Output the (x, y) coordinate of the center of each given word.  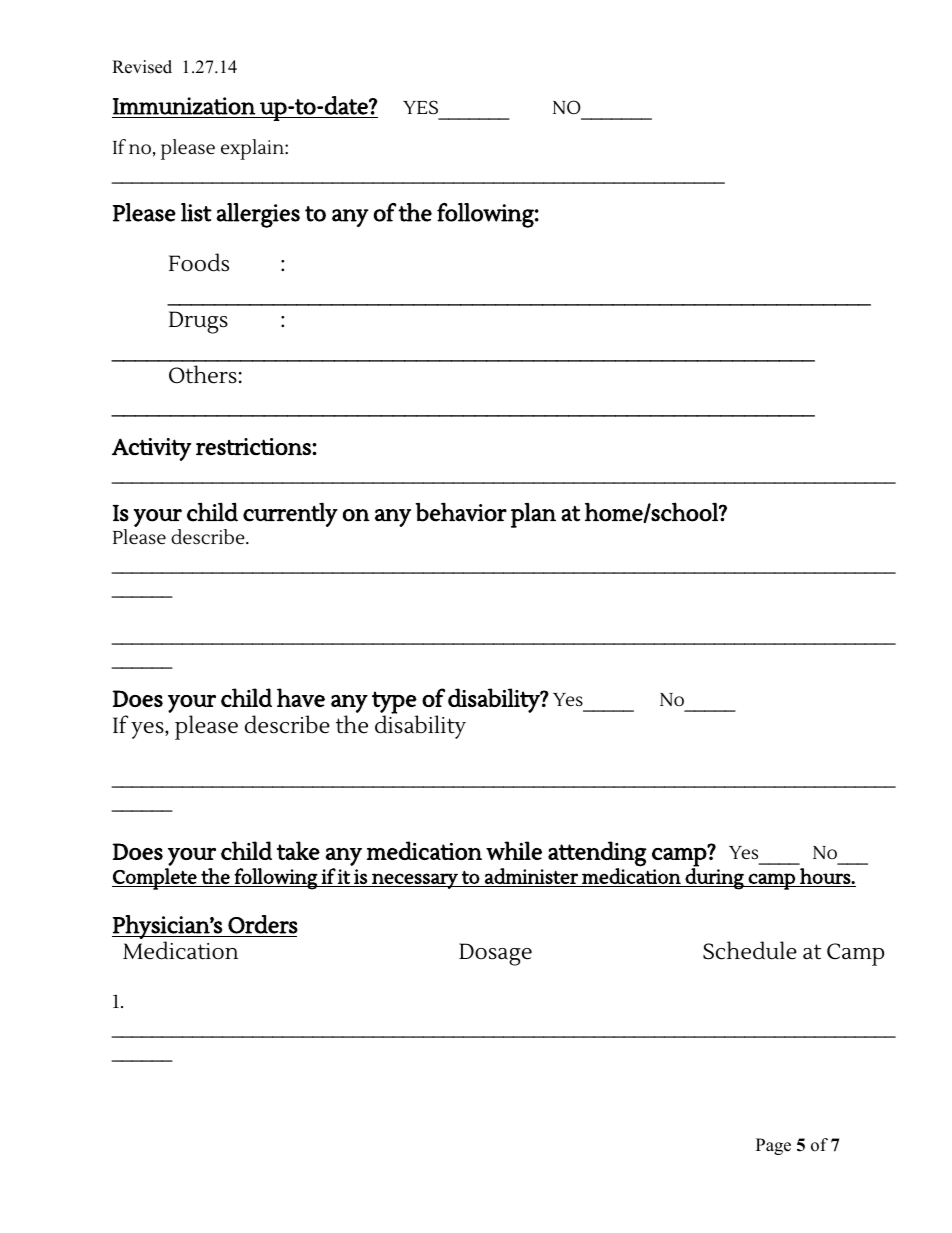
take (298, 850)
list (196, 212)
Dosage (495, 954)
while (514, 850)
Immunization (184, 106)
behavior (461, 512)
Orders (263, 924)
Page (773, 1146)
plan (533, 515)
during (714, 878)
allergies (258, 215)
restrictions (254, 446)
